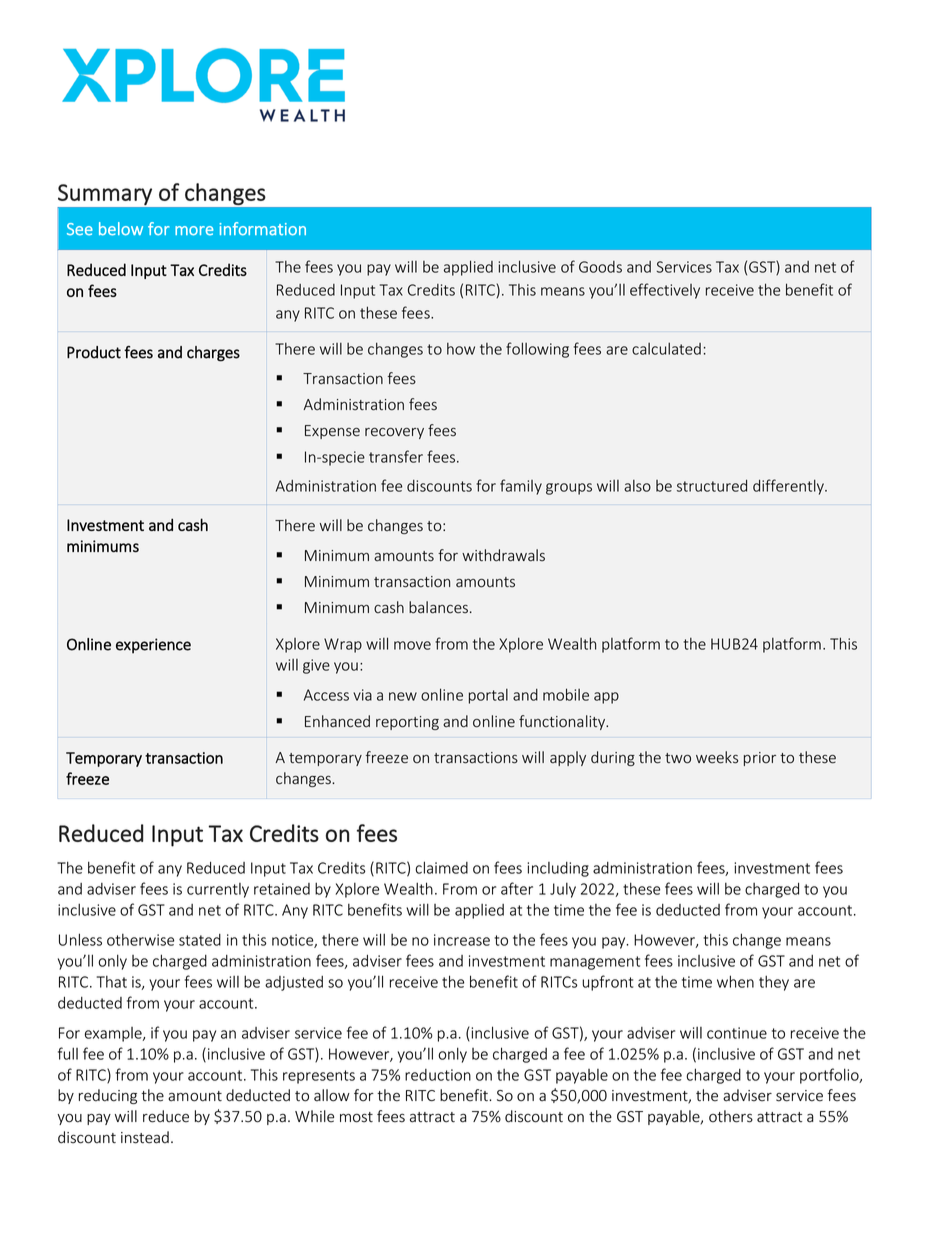 This document has height=1233, width=952. I want to click on Expense, so click(332, 432).
